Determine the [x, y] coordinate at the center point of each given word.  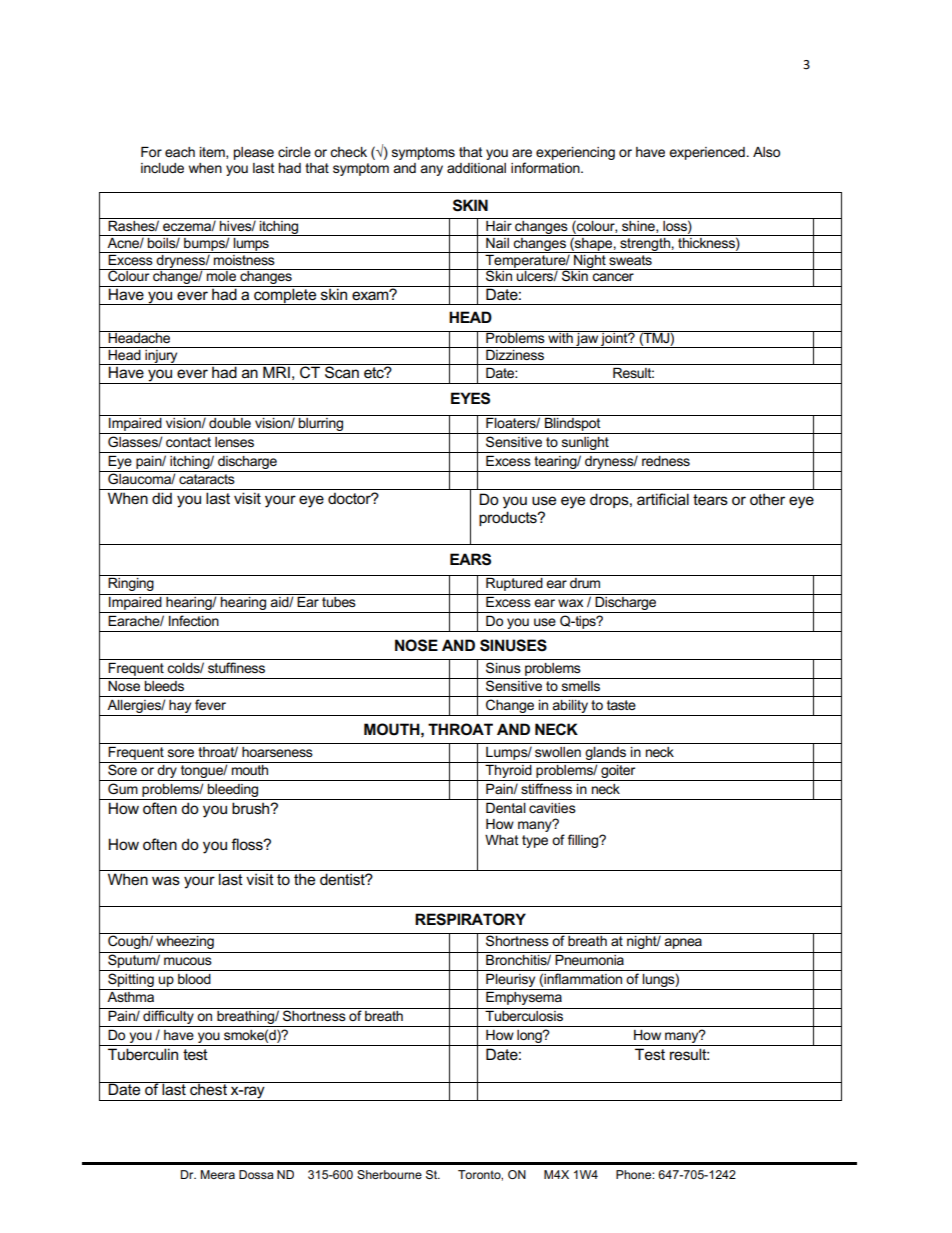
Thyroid [509, 773]
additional [476, 168]
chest [208, 1089]
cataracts [207, 479]
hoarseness [277, 752]
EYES [470, 398]
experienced [707, 153]
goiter [618, 773]
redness [666, 461]
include [162, 168]
